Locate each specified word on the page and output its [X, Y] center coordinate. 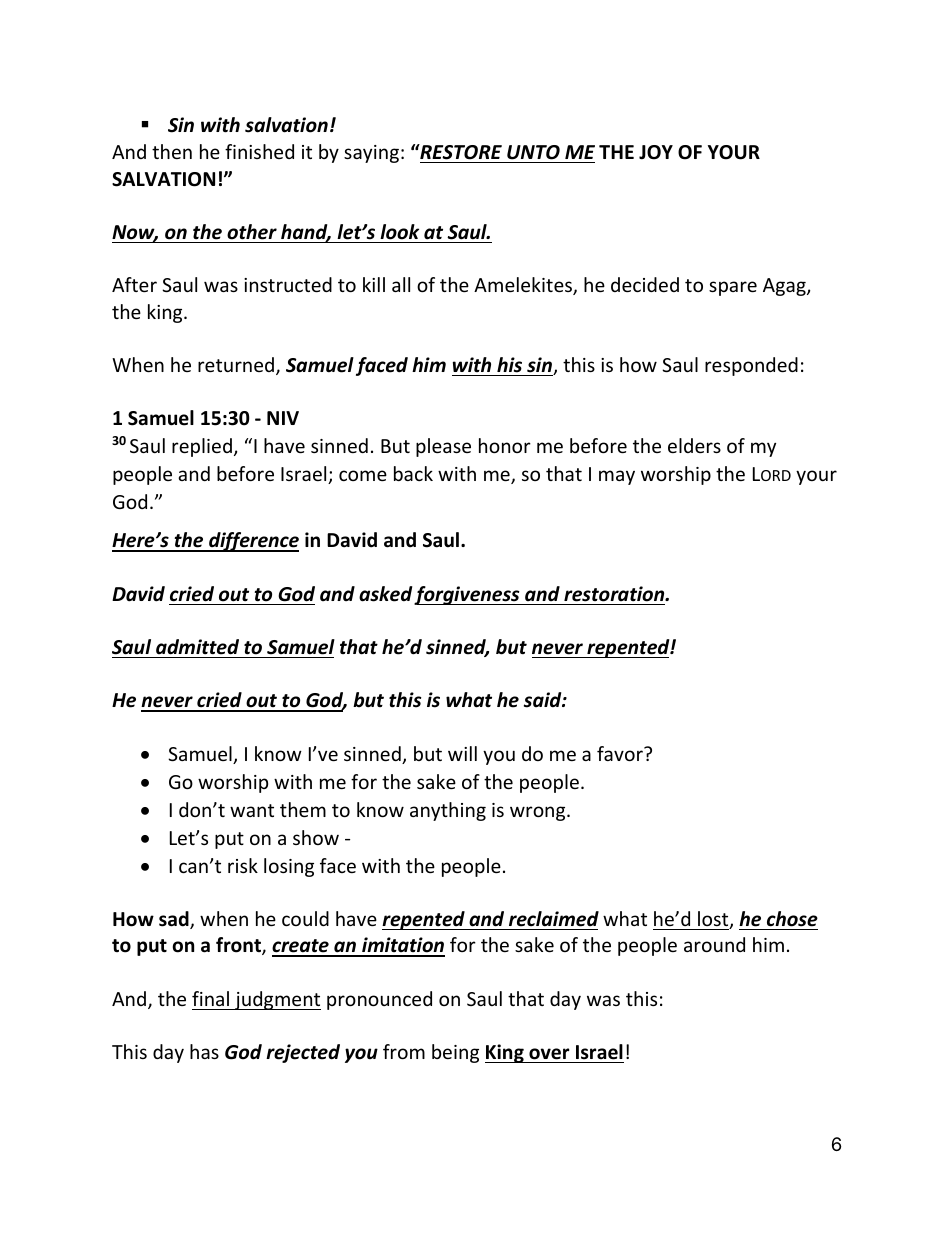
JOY [656, 152]
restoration [615, 594]
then [172, 151]
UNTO [533, 152]
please [443, 447]
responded [751, 366]
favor [621, 753]
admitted [197, 647]
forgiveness [468, 595]
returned [236, 364]
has [204, 1051]
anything [448, 811]
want [252, 810]
